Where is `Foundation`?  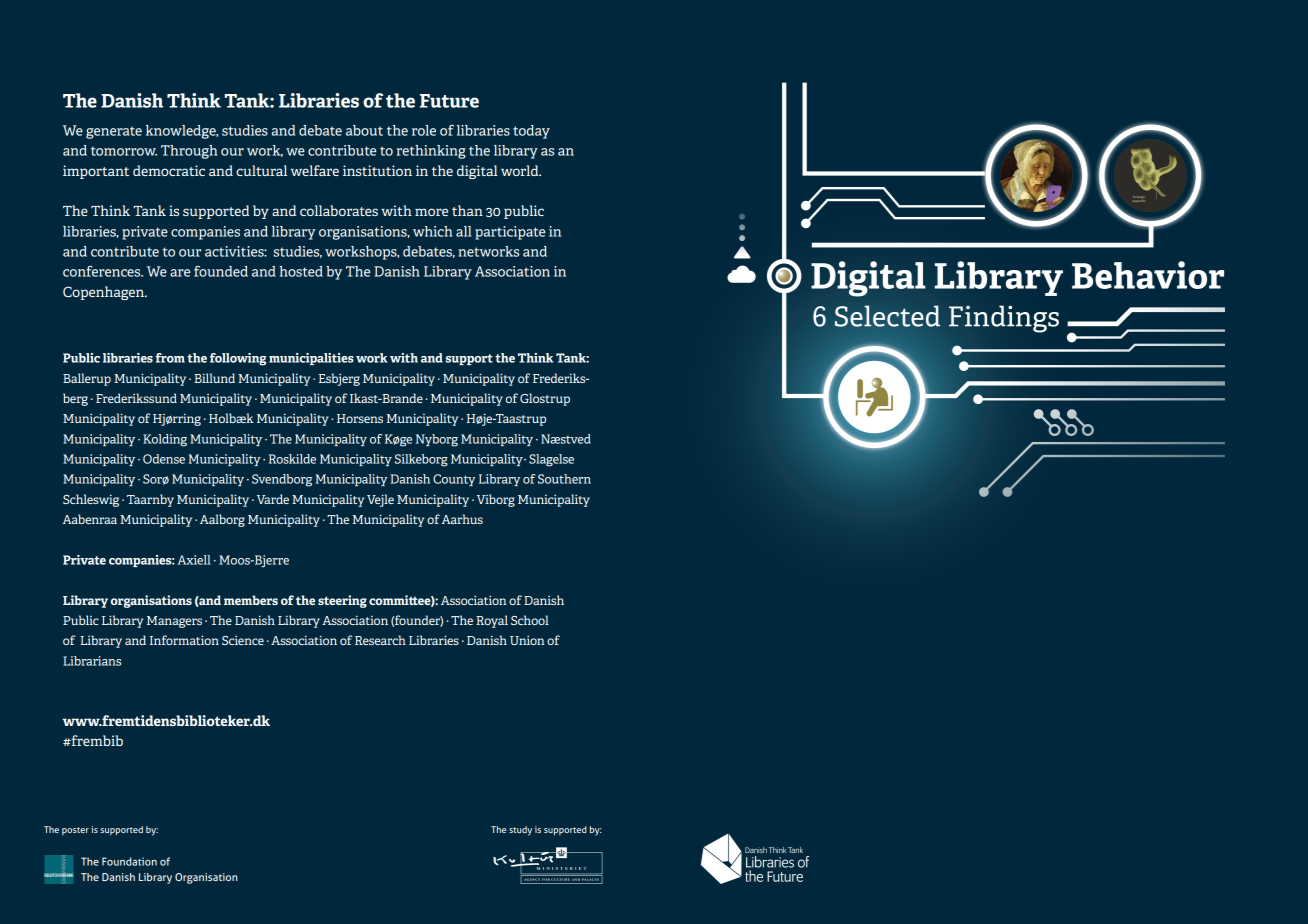 Foundation is located at coordinates (129, 861).
